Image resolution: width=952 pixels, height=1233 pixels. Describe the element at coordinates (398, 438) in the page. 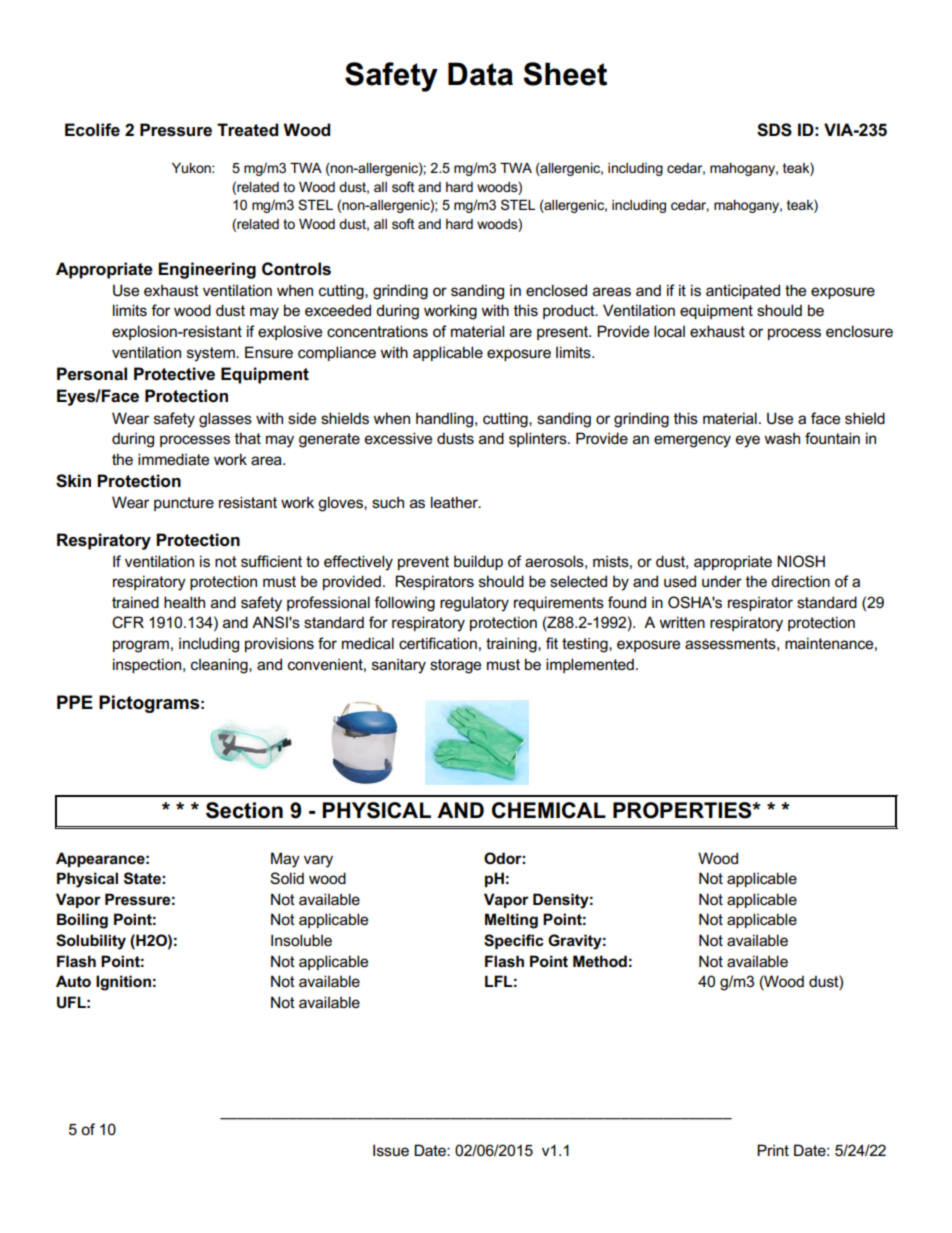

I see `excessive` at that location.
